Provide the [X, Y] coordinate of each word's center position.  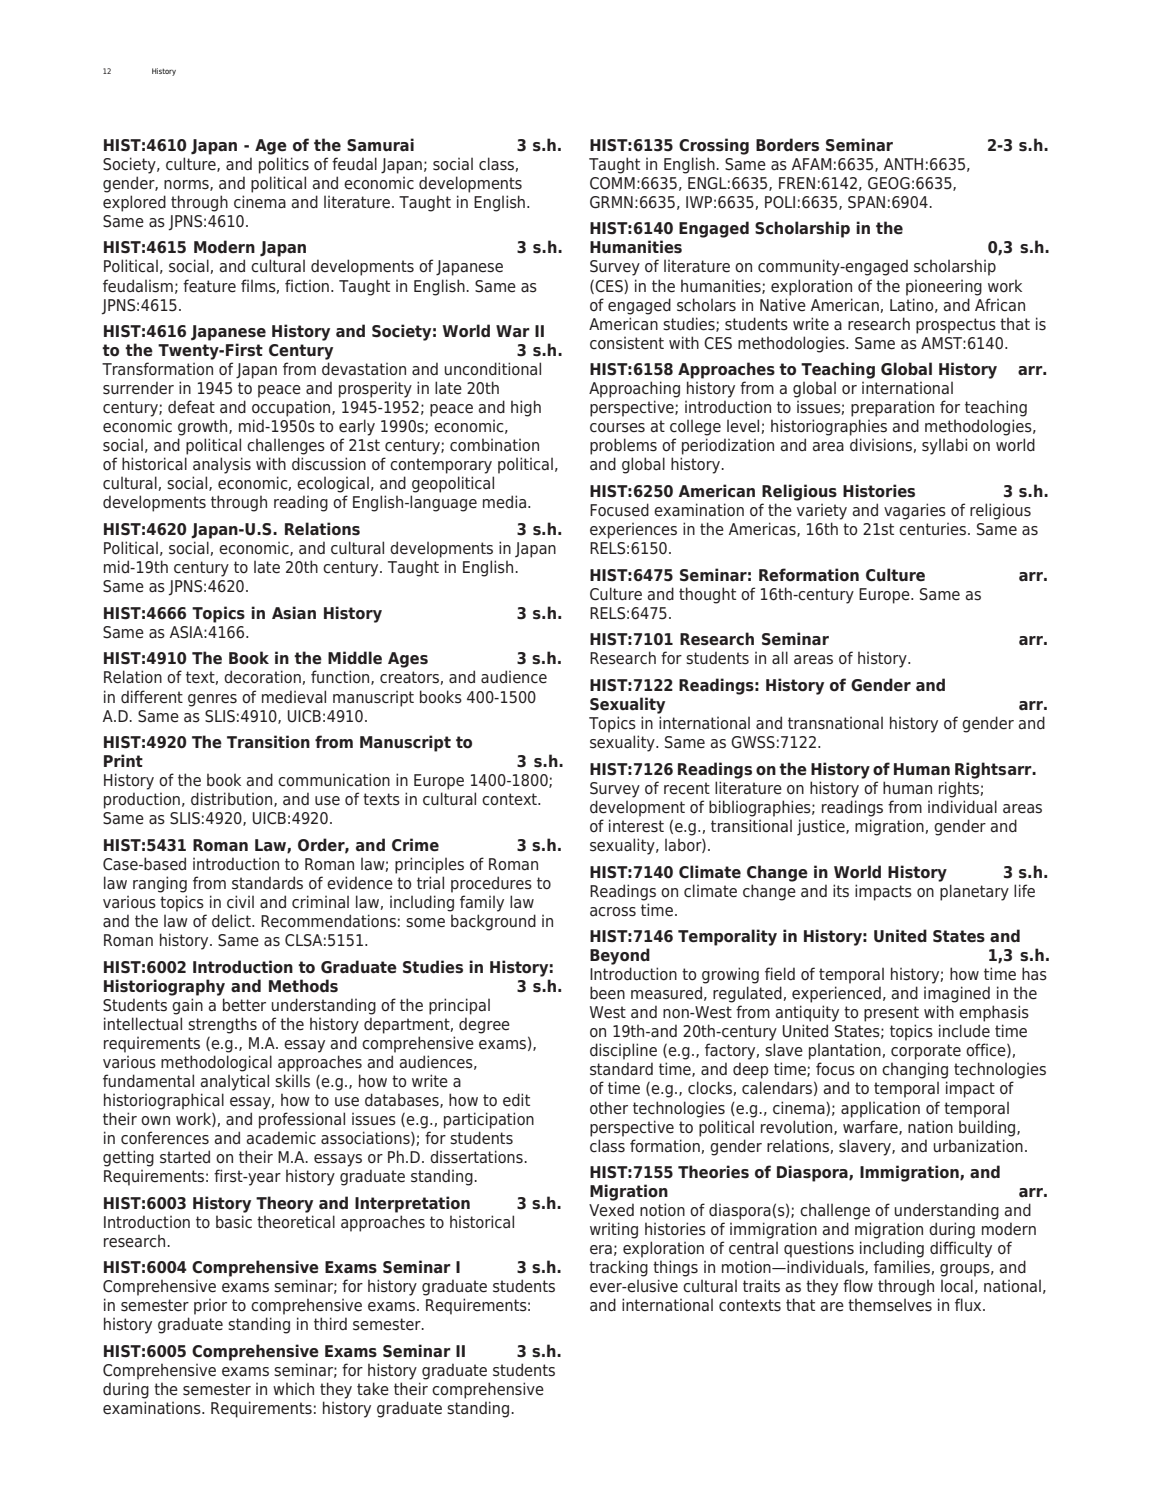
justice [822, 827]
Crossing [714, 146]
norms [187, 185]
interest [636, 826]
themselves [890, 1305]
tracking [618, 1268]
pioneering [944, 287]
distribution [233, 799]
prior [210, 1306]
